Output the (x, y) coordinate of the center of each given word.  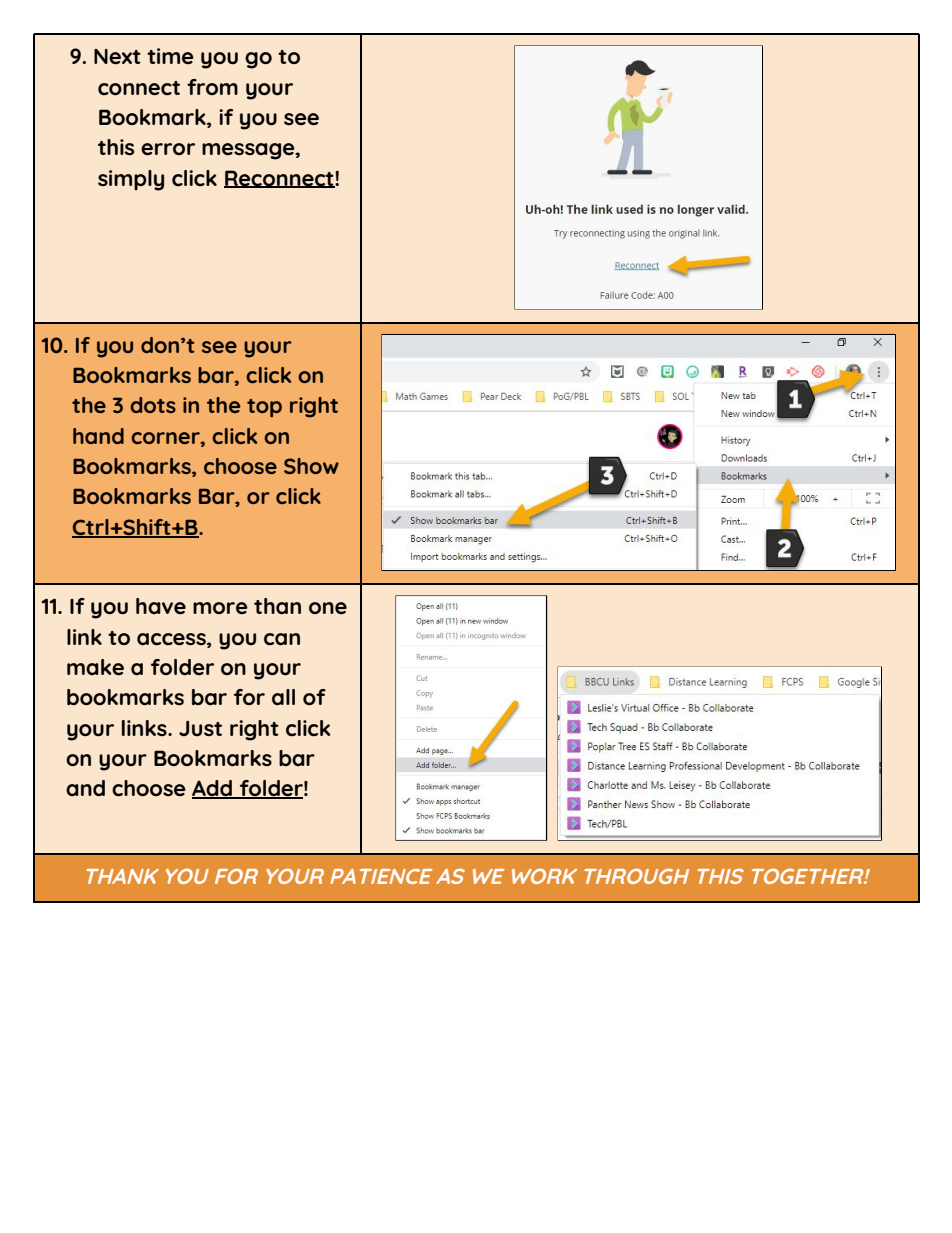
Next (117, 57)
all (283, 697)
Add (213, 789)
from (212, 87)
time (170, 56)
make (95, 667)
